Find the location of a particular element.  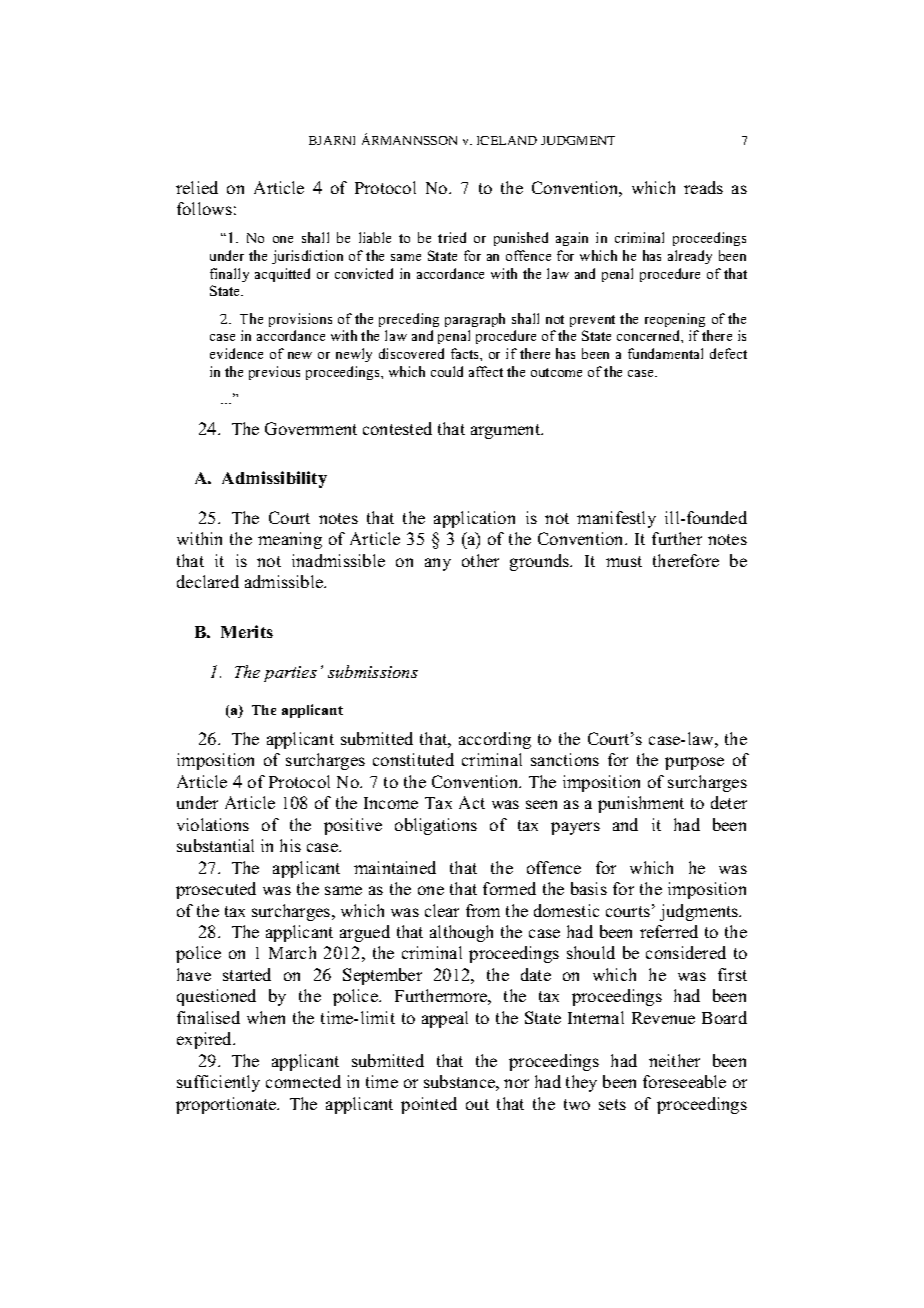

evidence is located at coordinates (236, 353).
